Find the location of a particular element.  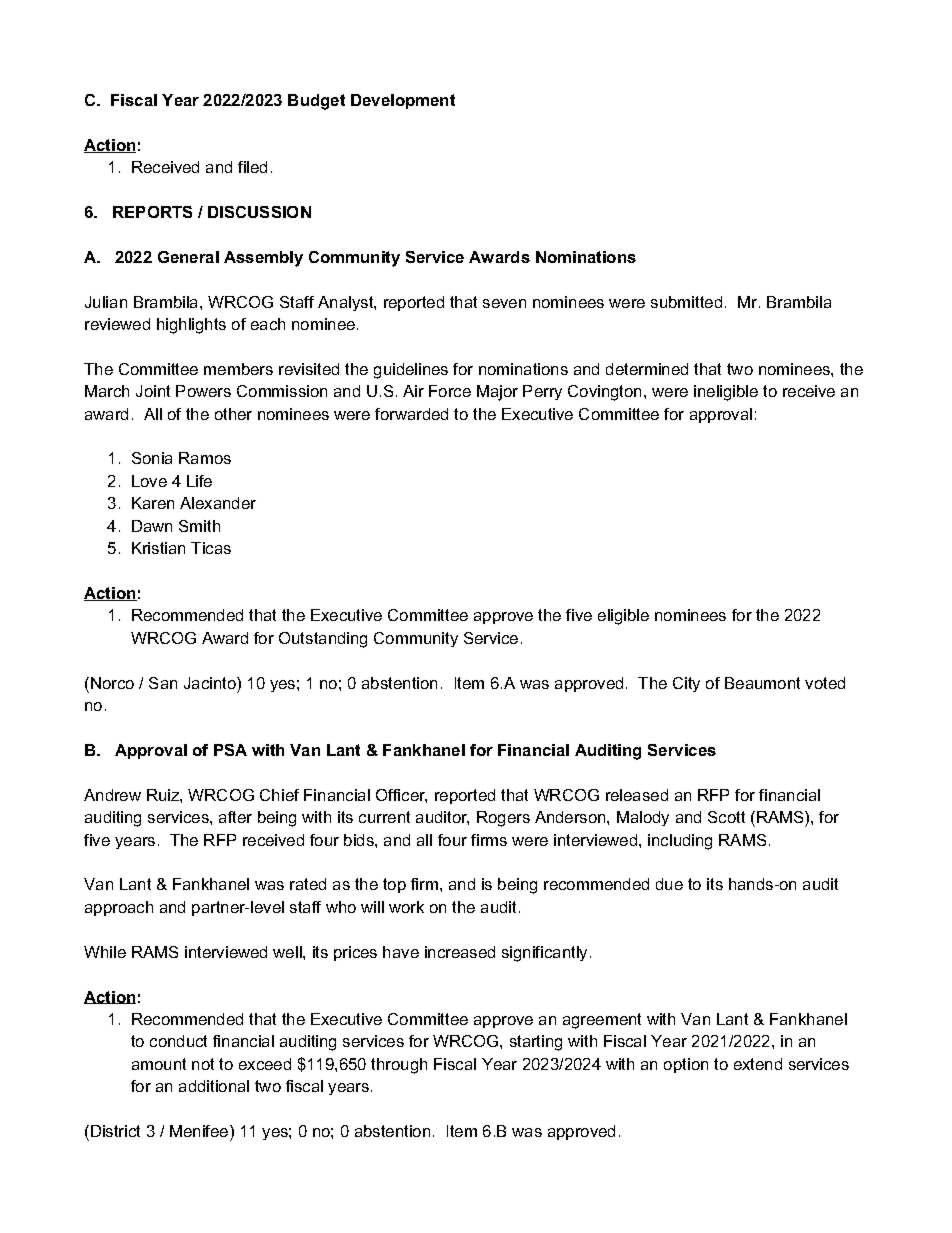

Development is located at coordinates (403, 101).
